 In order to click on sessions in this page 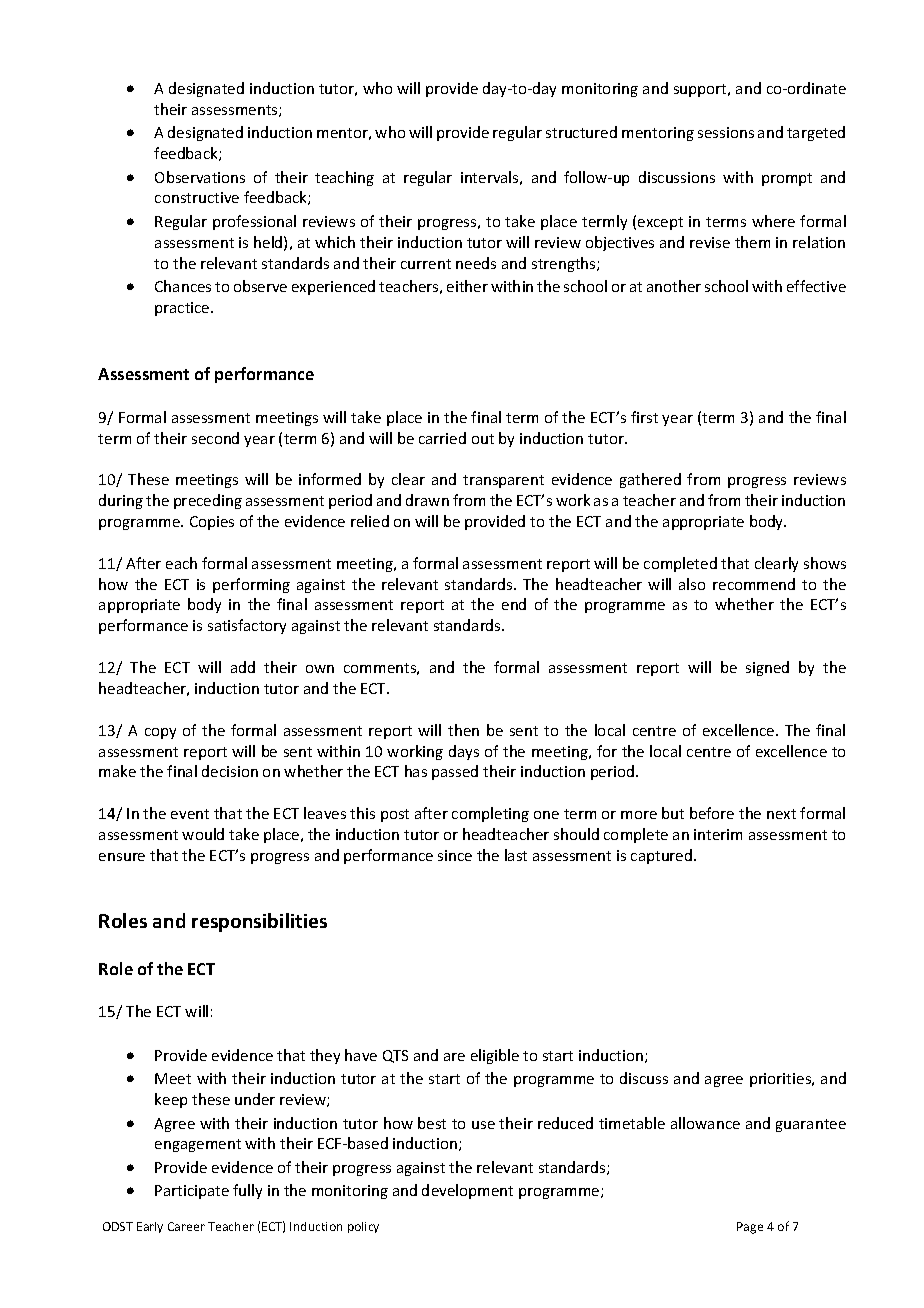, I will do `click(726, 132)`.
